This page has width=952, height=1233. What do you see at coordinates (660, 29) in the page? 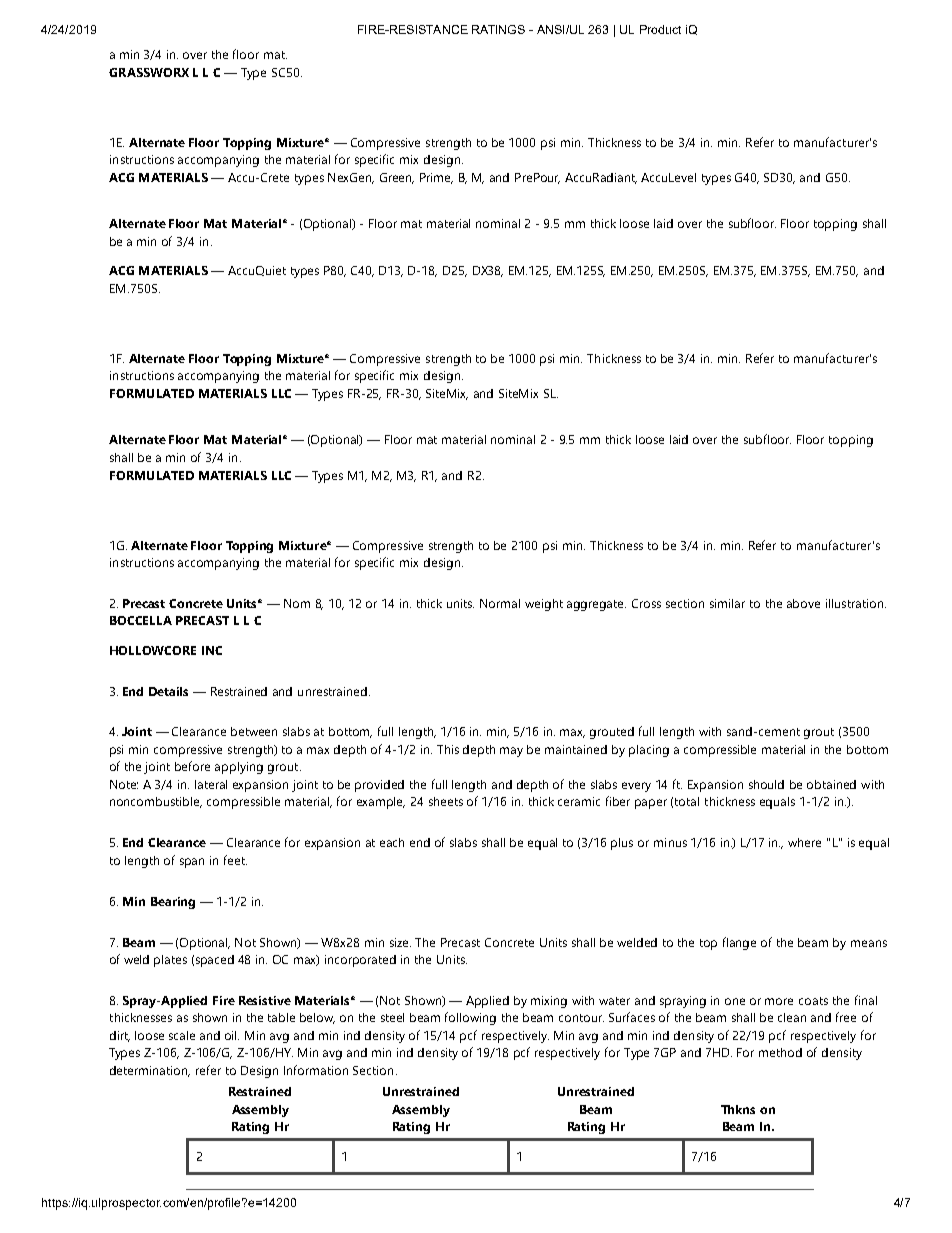
I see `Product` at bounding box center [660, 29].
